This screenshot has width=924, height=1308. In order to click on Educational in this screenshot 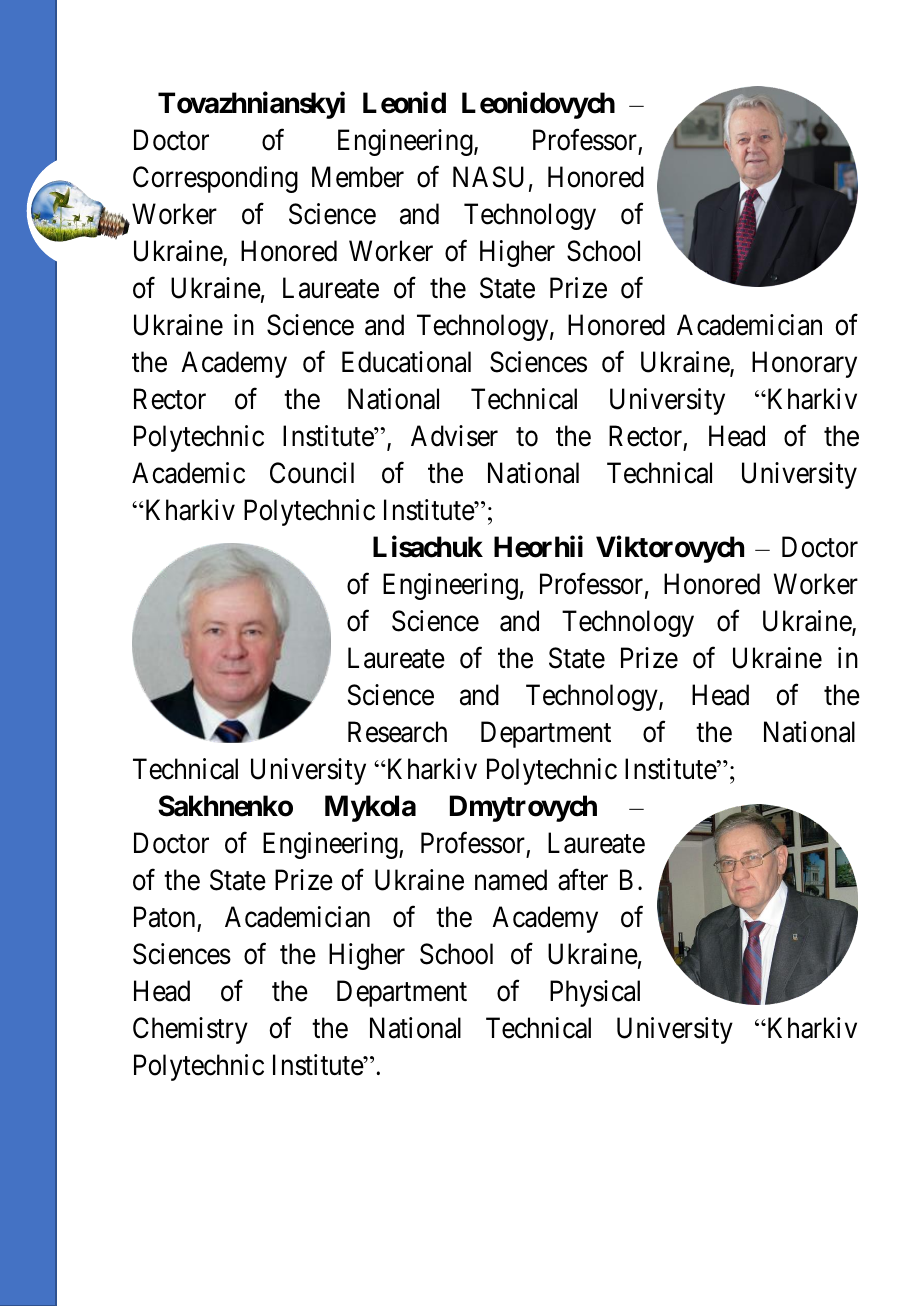, I will do `click(406, 362)`.
